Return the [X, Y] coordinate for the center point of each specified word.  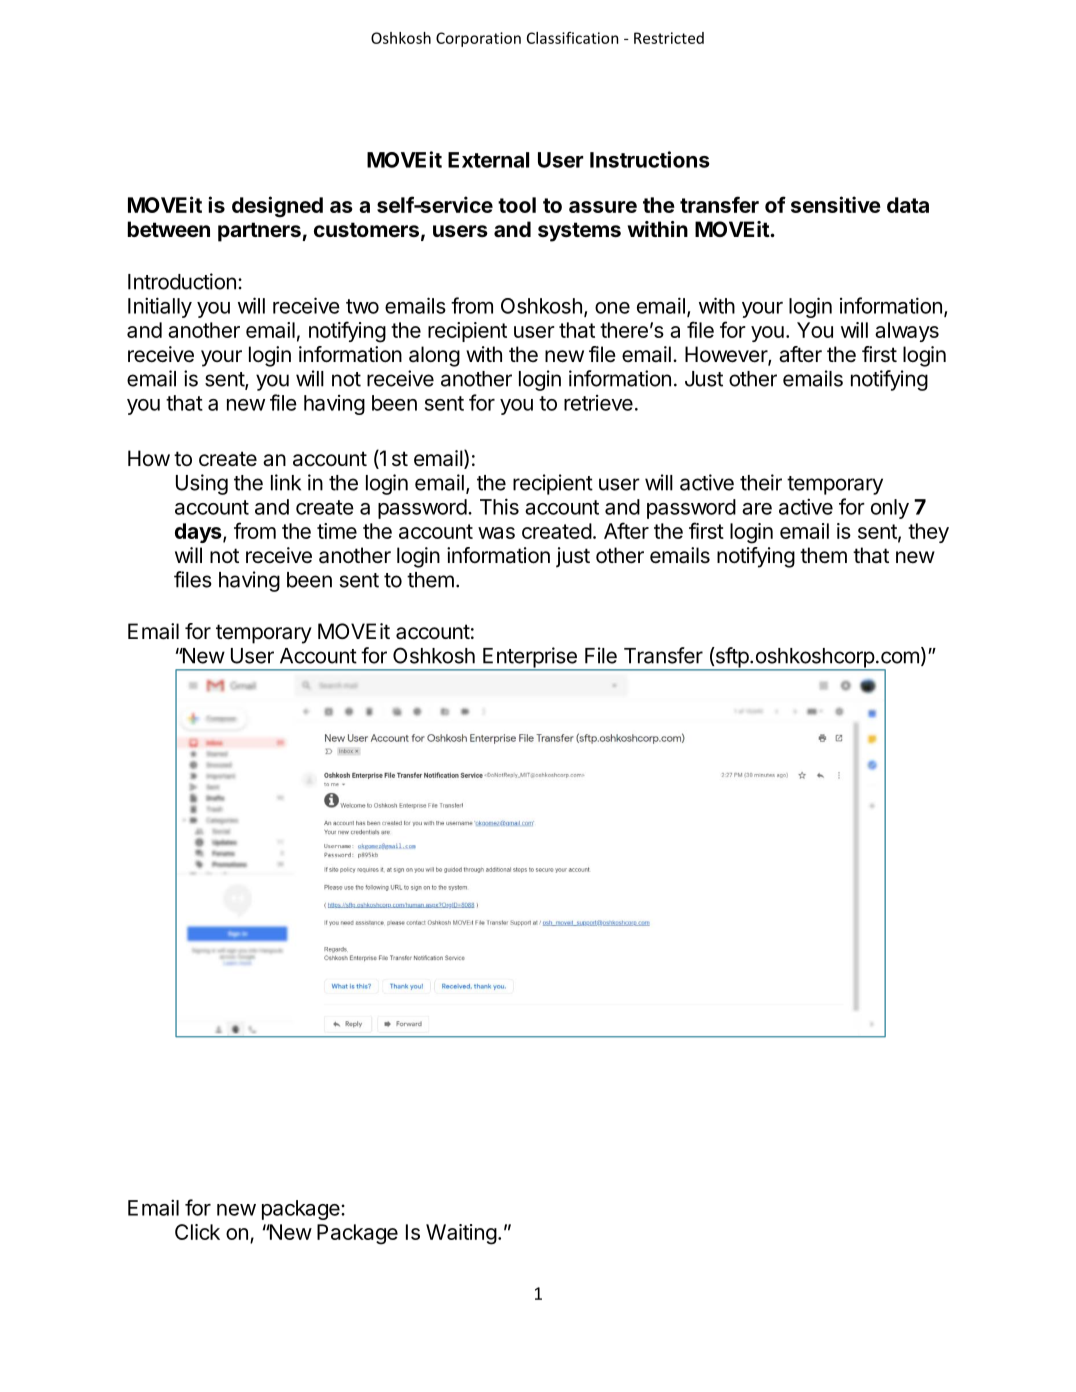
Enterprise [530, 658]
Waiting [461, 1234]
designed [277, 207]
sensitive [836, 204]
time [337, 531]
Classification [572, 38]
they [928, 533]
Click [197, 1232]
